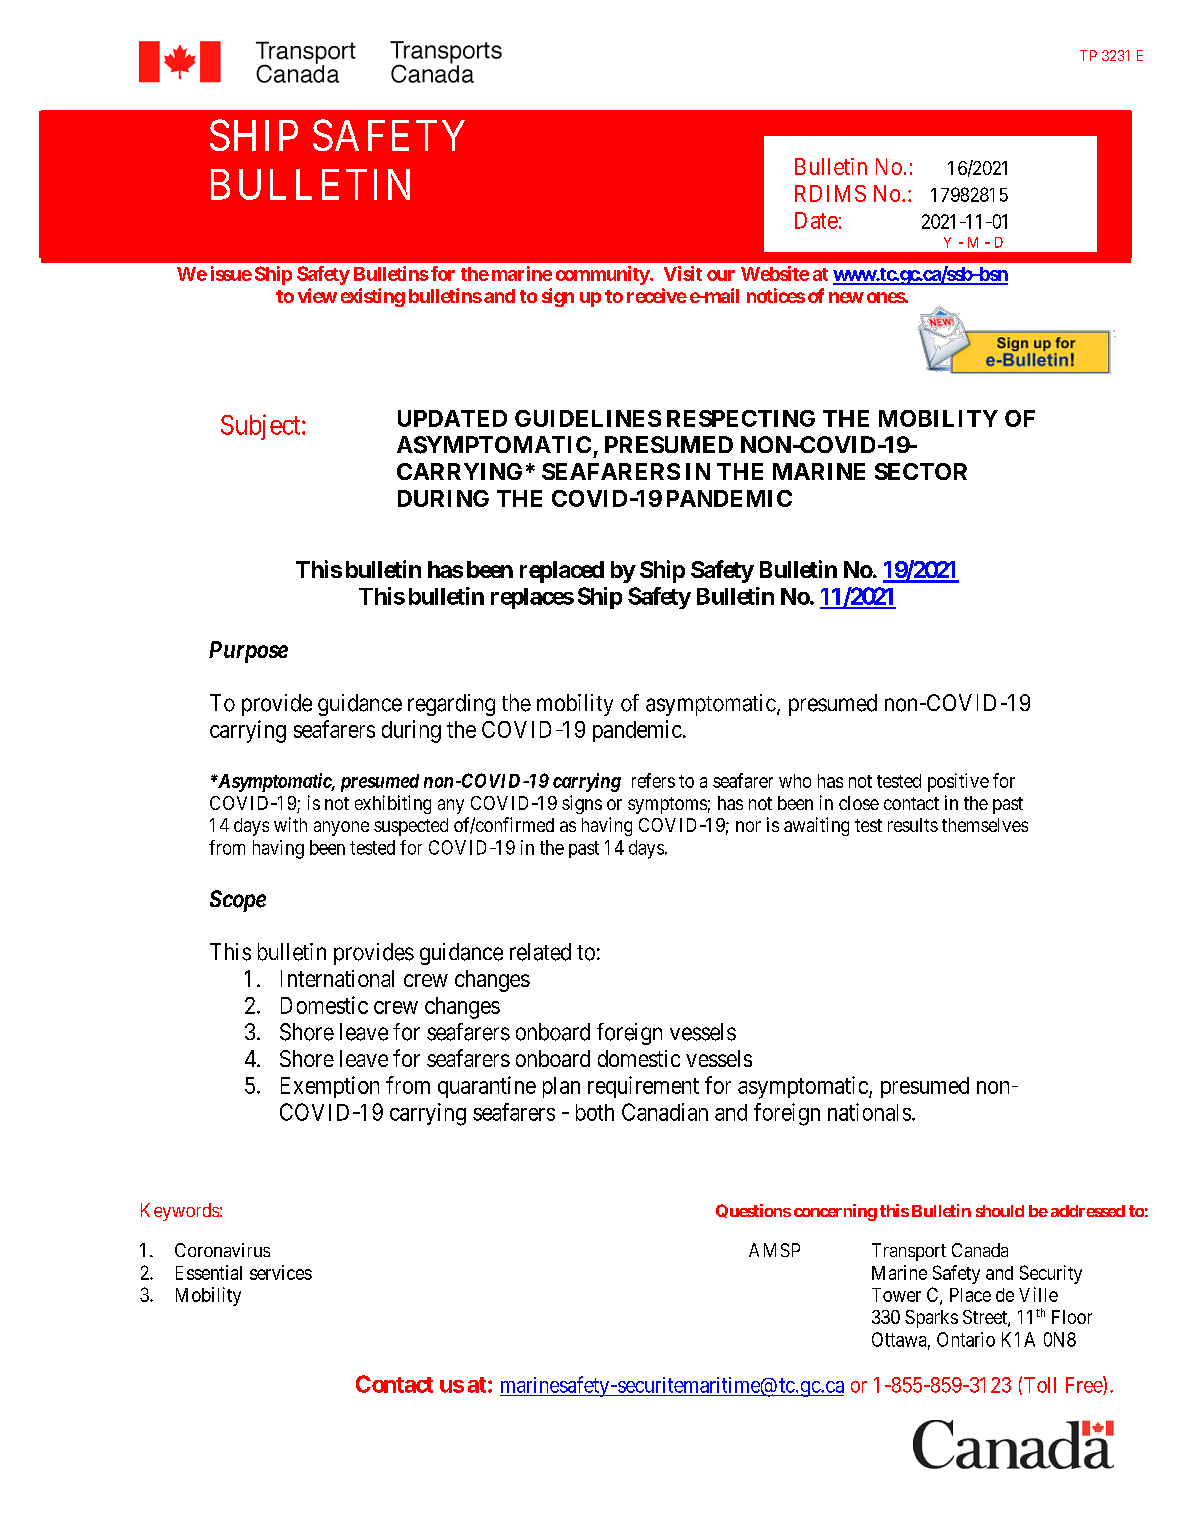 The height and width of the screenshot is (1532, 1184). What do you see at coordinates (846, 297) in the screenshot?
I see `new` at bounding box center [846, 297].
